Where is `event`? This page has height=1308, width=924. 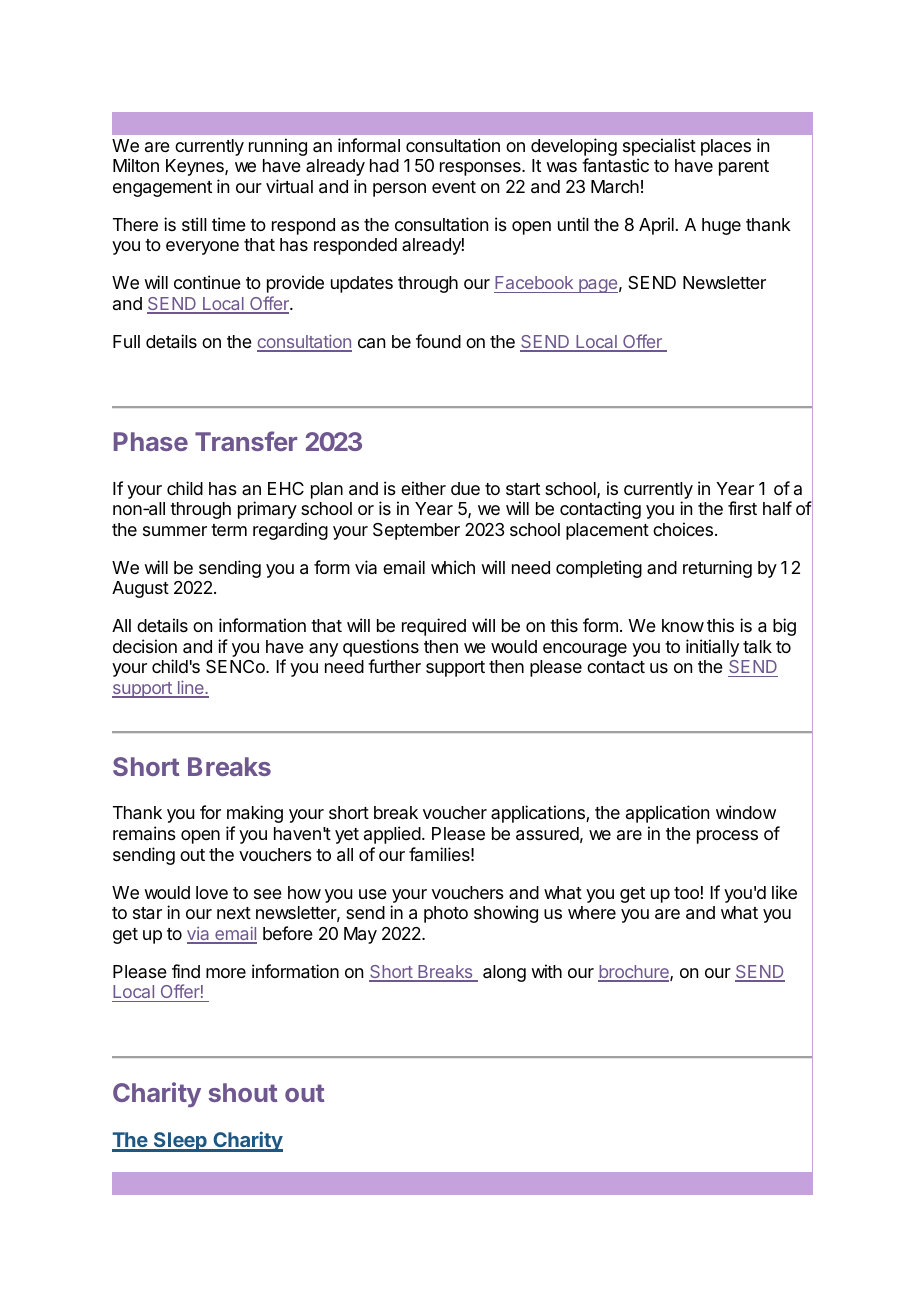 event is located at coordinates (454, 187).
